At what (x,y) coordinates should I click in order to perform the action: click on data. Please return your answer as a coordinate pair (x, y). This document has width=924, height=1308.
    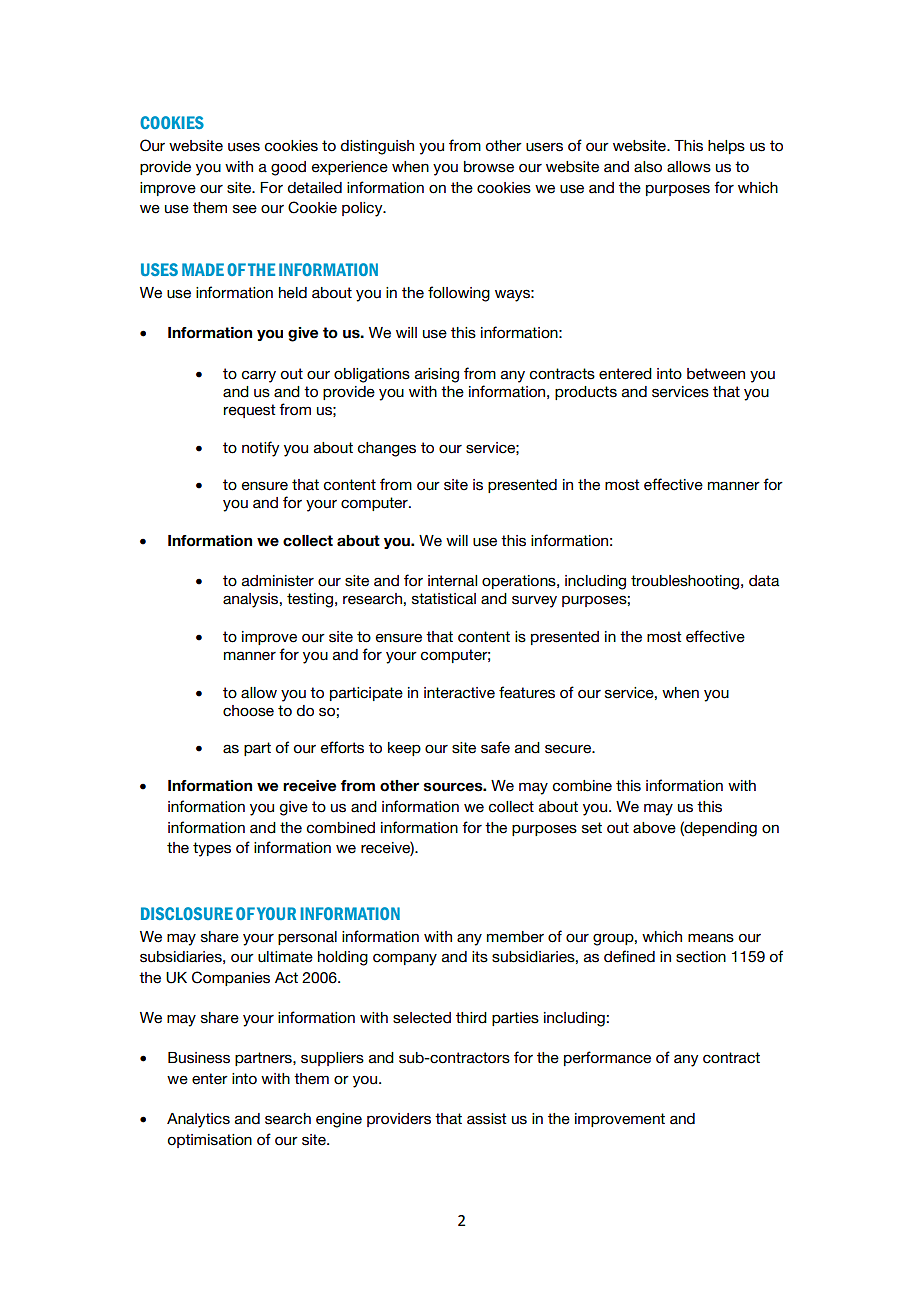
    Looking at the image, I should click on (764, 581).
